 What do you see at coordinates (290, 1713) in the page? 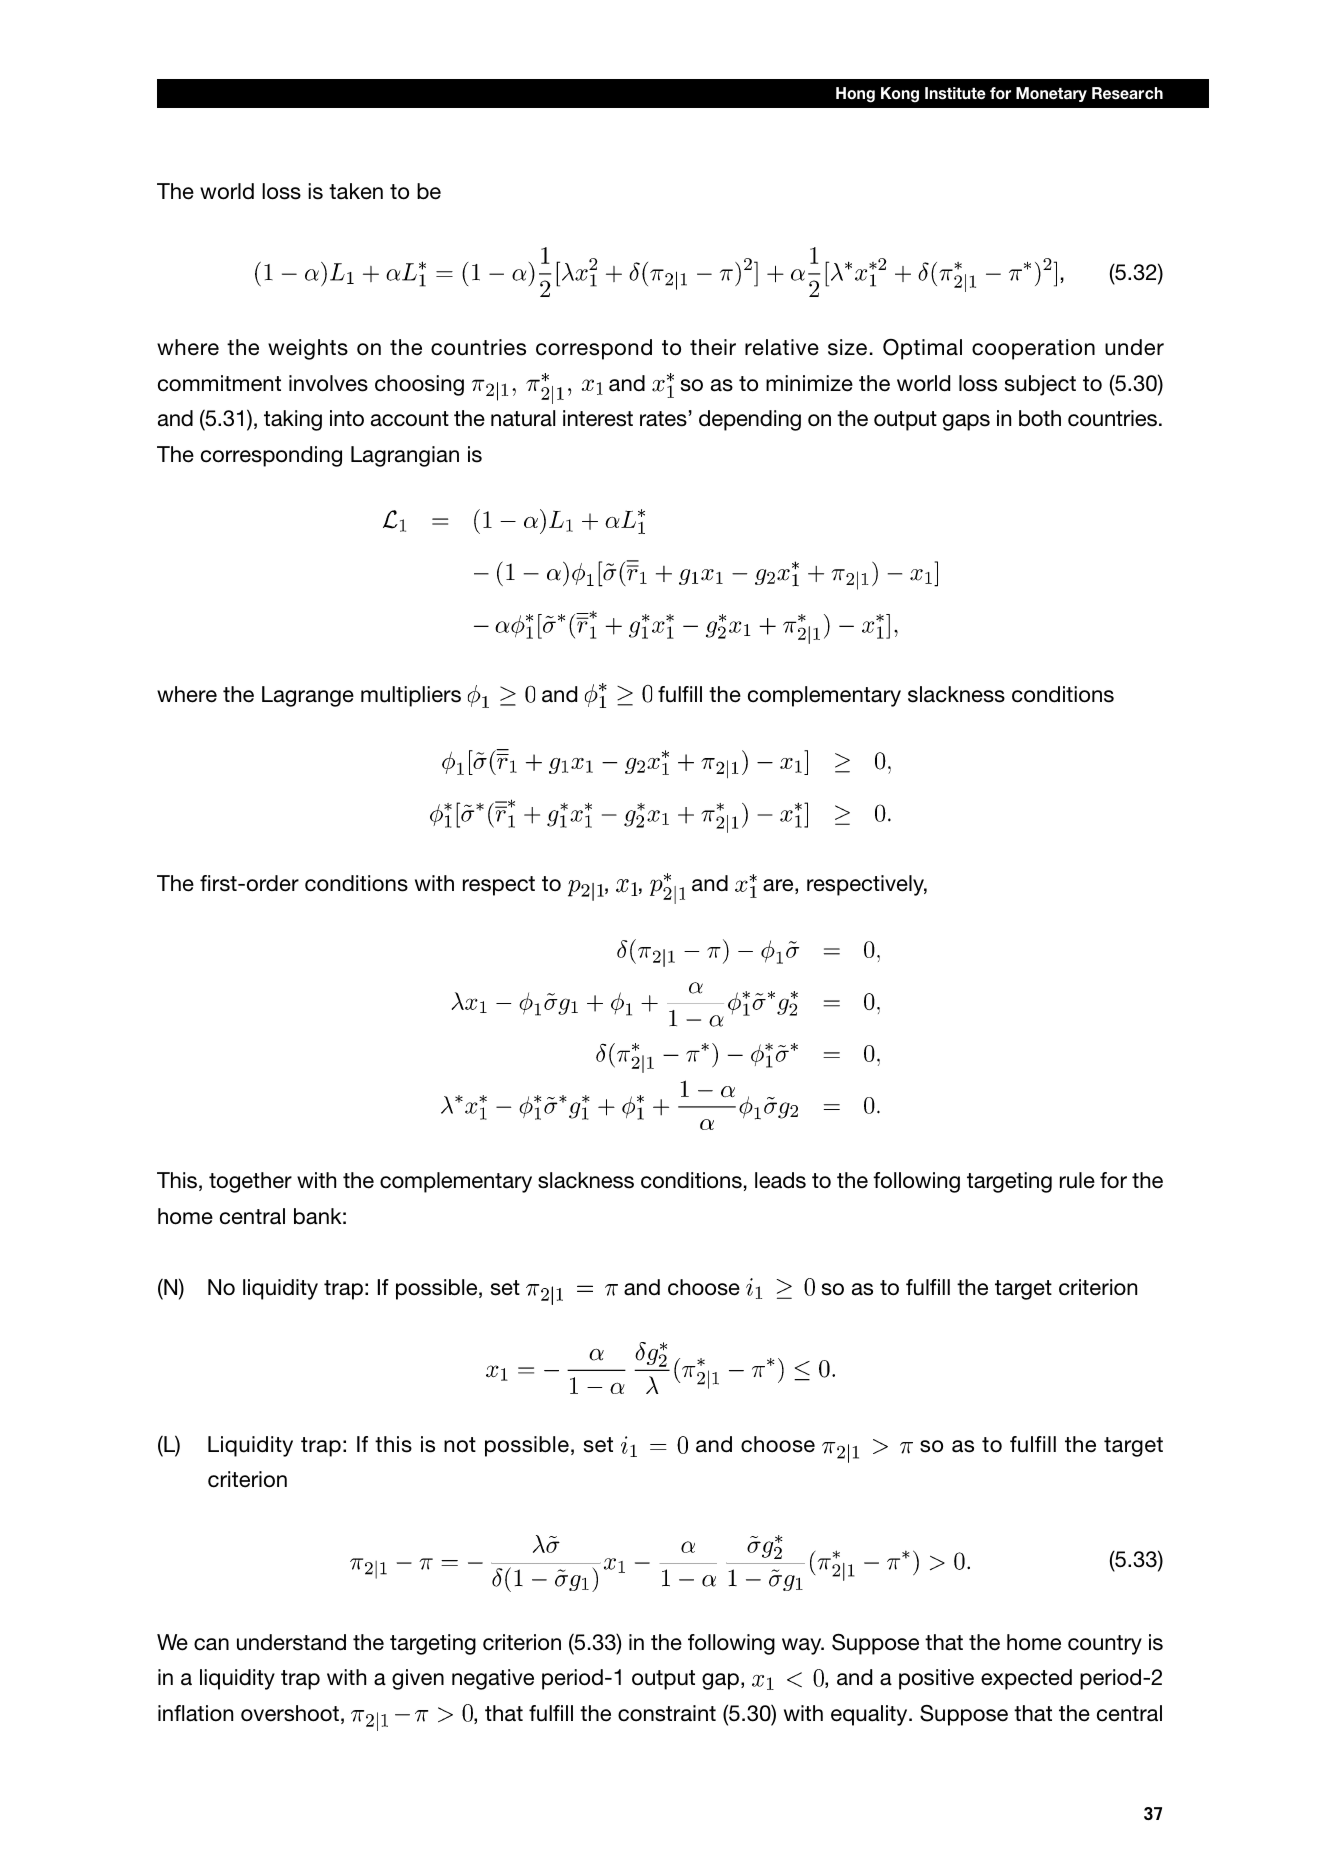
I see `overshoot` at bounding box center [290, 1713].
